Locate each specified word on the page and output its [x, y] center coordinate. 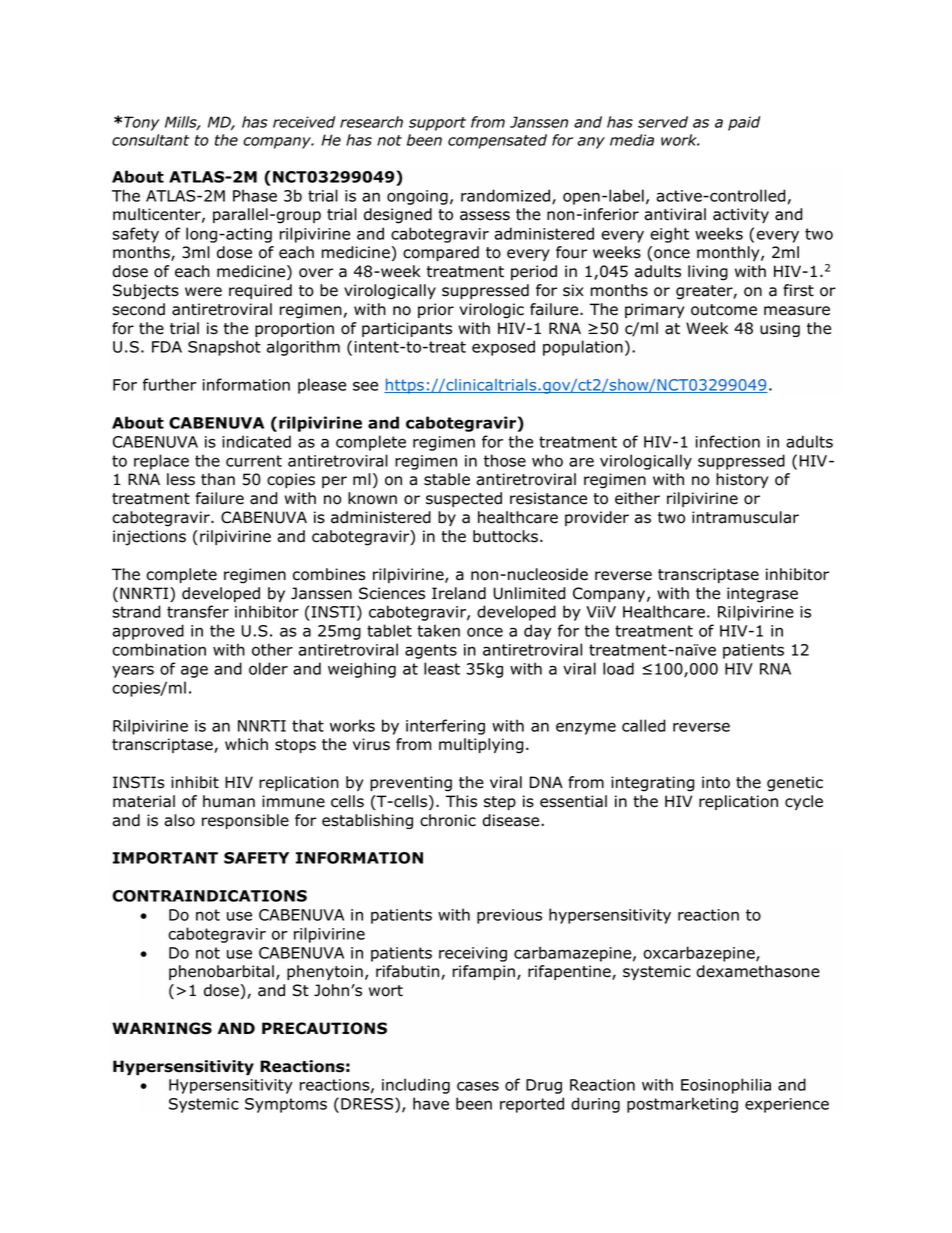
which [246, 744]
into [716, 782]
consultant [151, 140]
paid [744, 123]
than [218, 479]
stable [447, 479]
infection [728, 441]
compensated [497, 141]
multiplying [481, 746]
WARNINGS [162, 1028]
